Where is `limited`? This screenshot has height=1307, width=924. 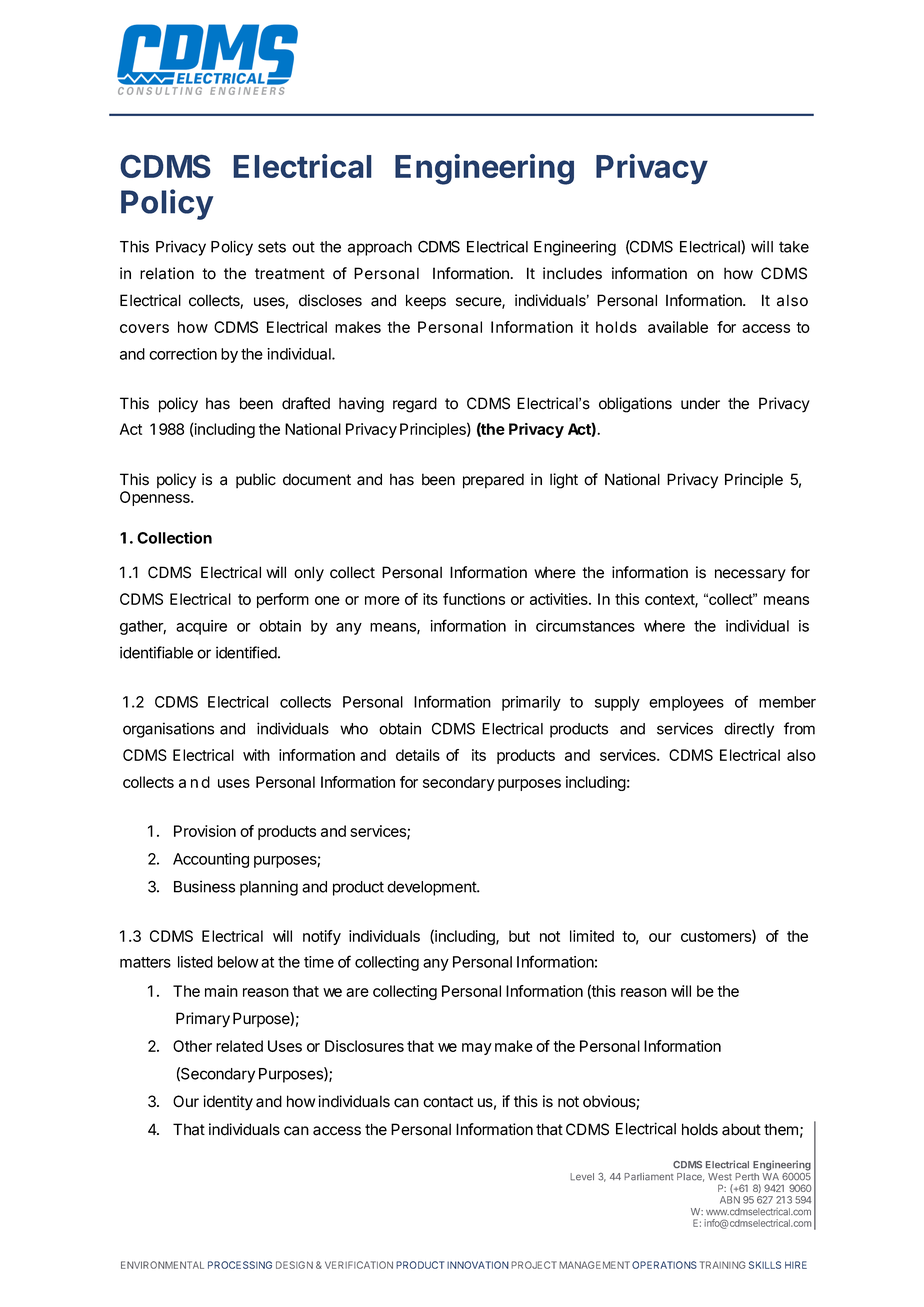 limited is located at coordinates (592, 936).
